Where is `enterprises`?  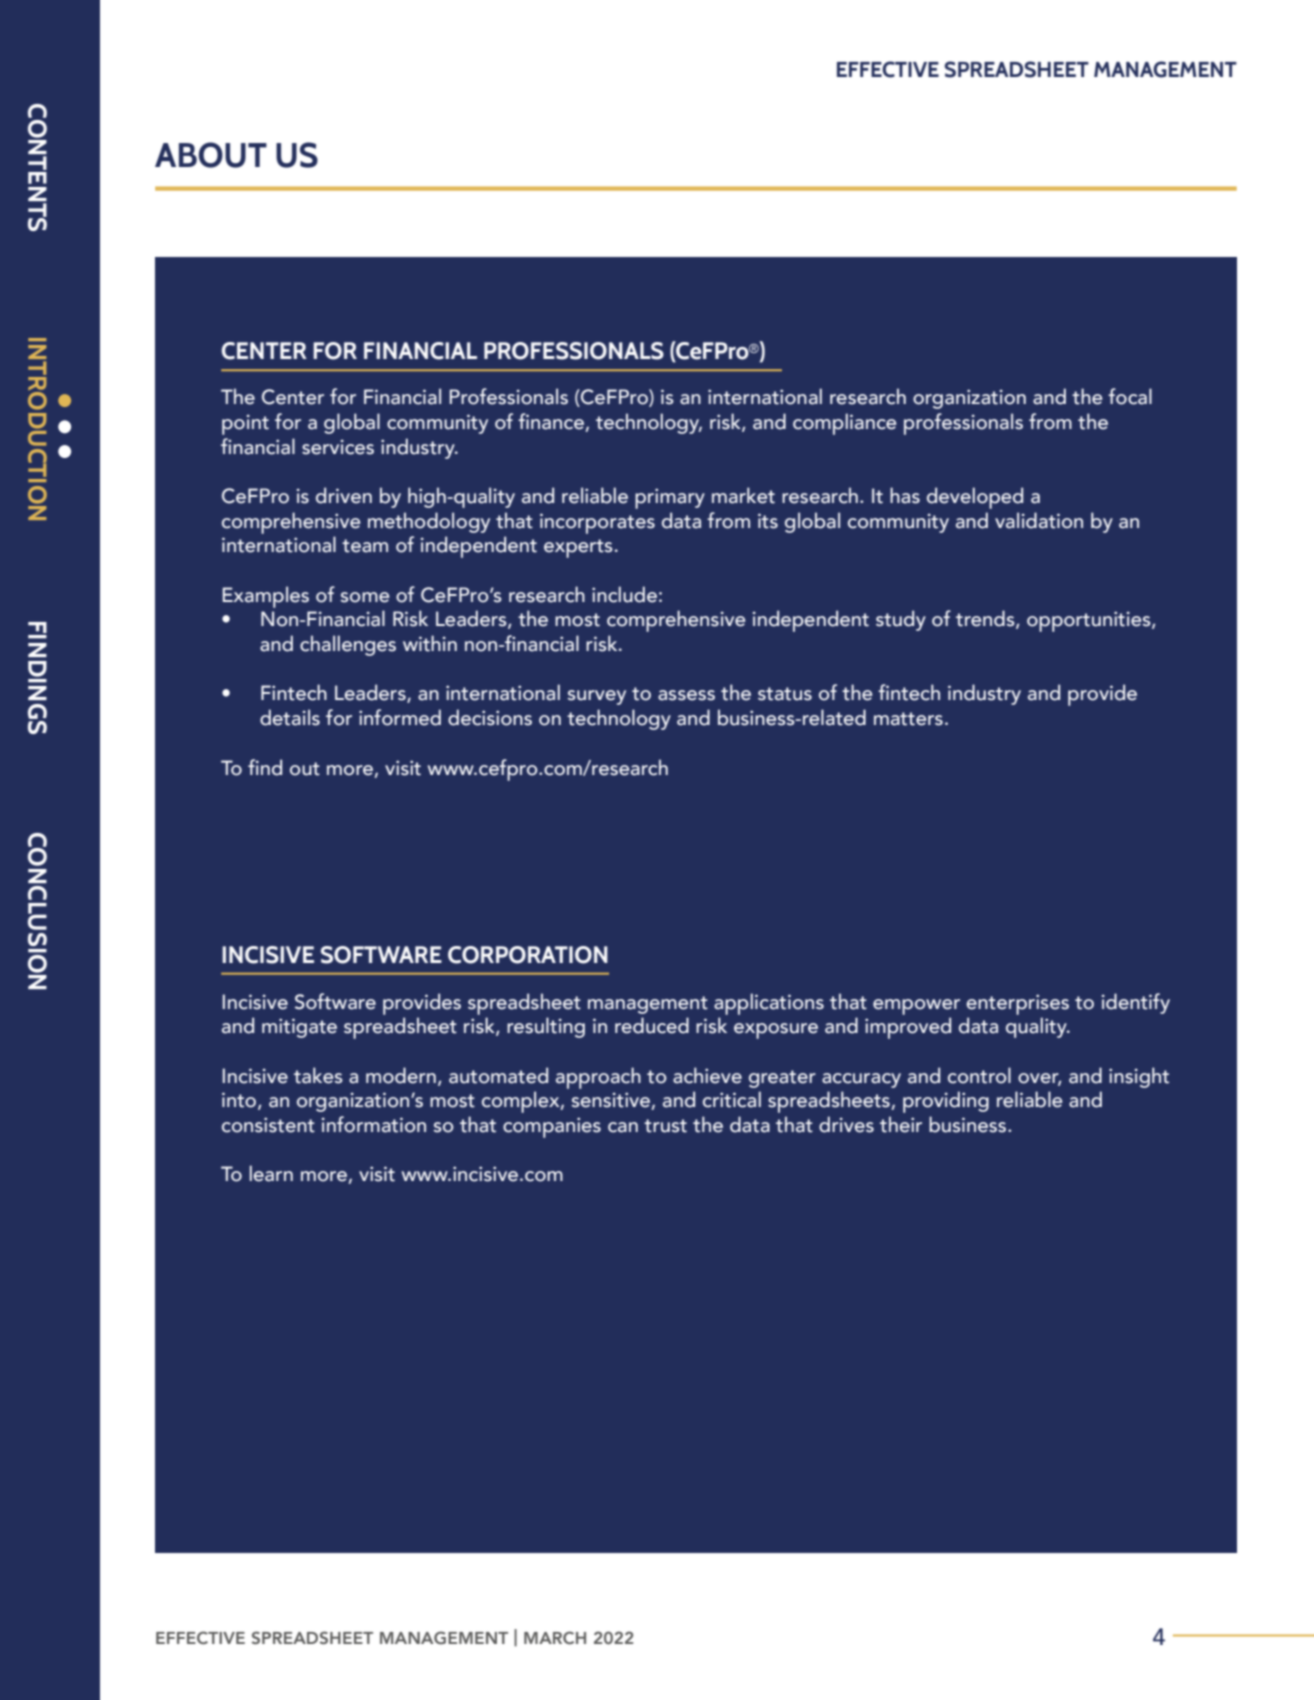
enterprises is located at coordinates (1017, 1004).
